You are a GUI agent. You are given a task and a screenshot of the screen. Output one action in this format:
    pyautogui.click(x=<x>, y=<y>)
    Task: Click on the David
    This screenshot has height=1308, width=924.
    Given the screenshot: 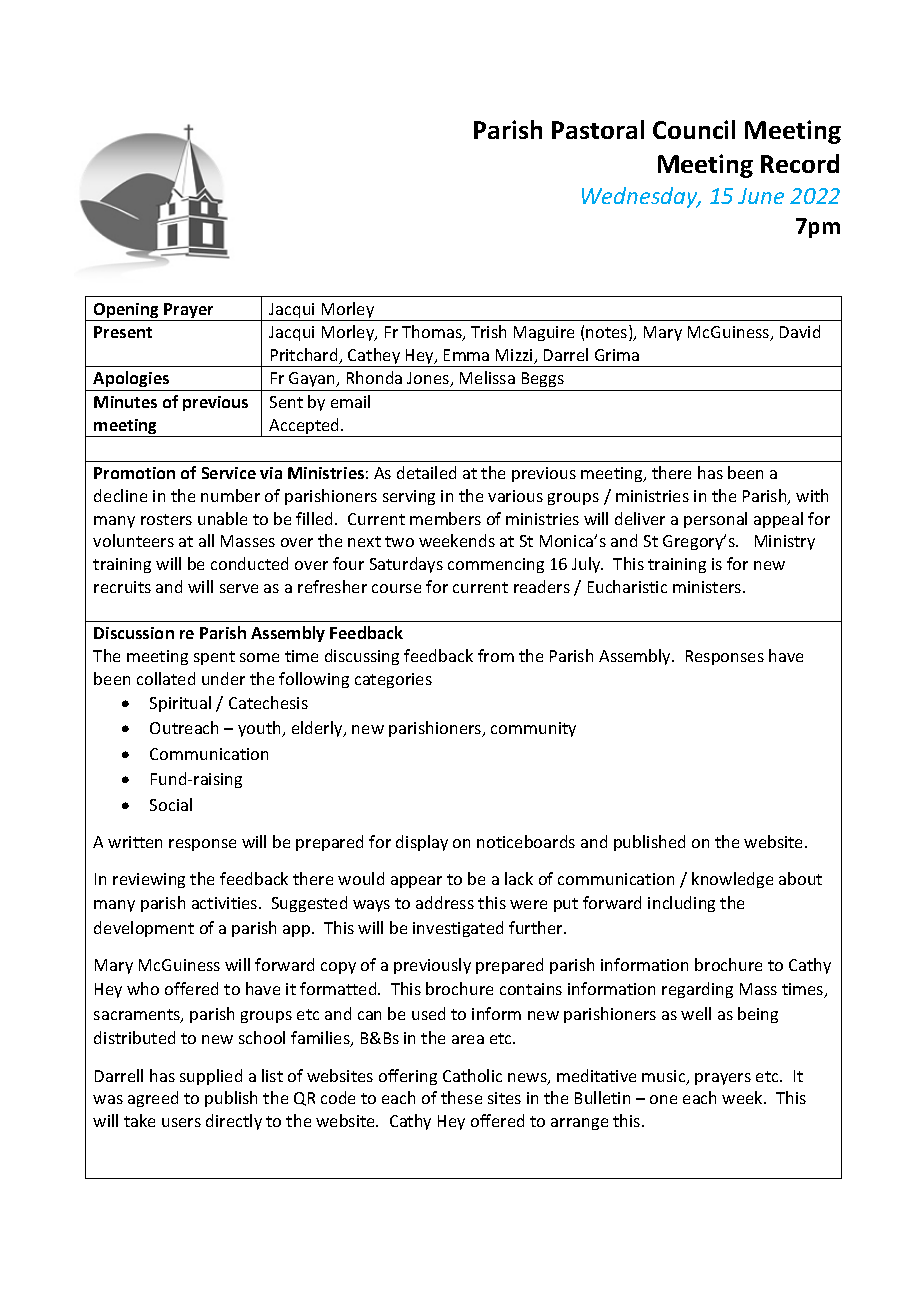 What is the action you would take?
    pyautogui.click(x=800, y=331)
